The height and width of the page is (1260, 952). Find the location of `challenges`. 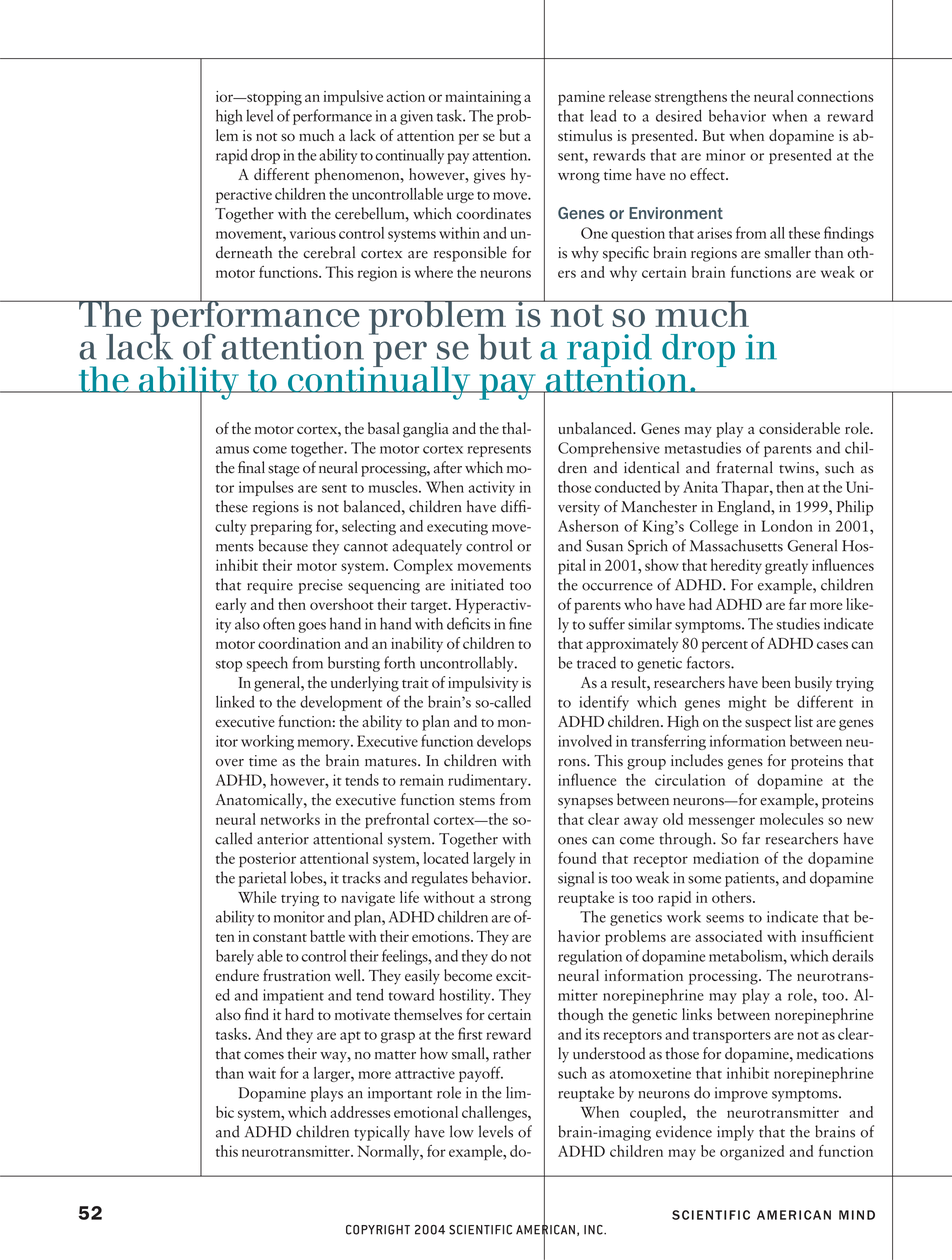

challenges is located at coordinates (495, 1114).
